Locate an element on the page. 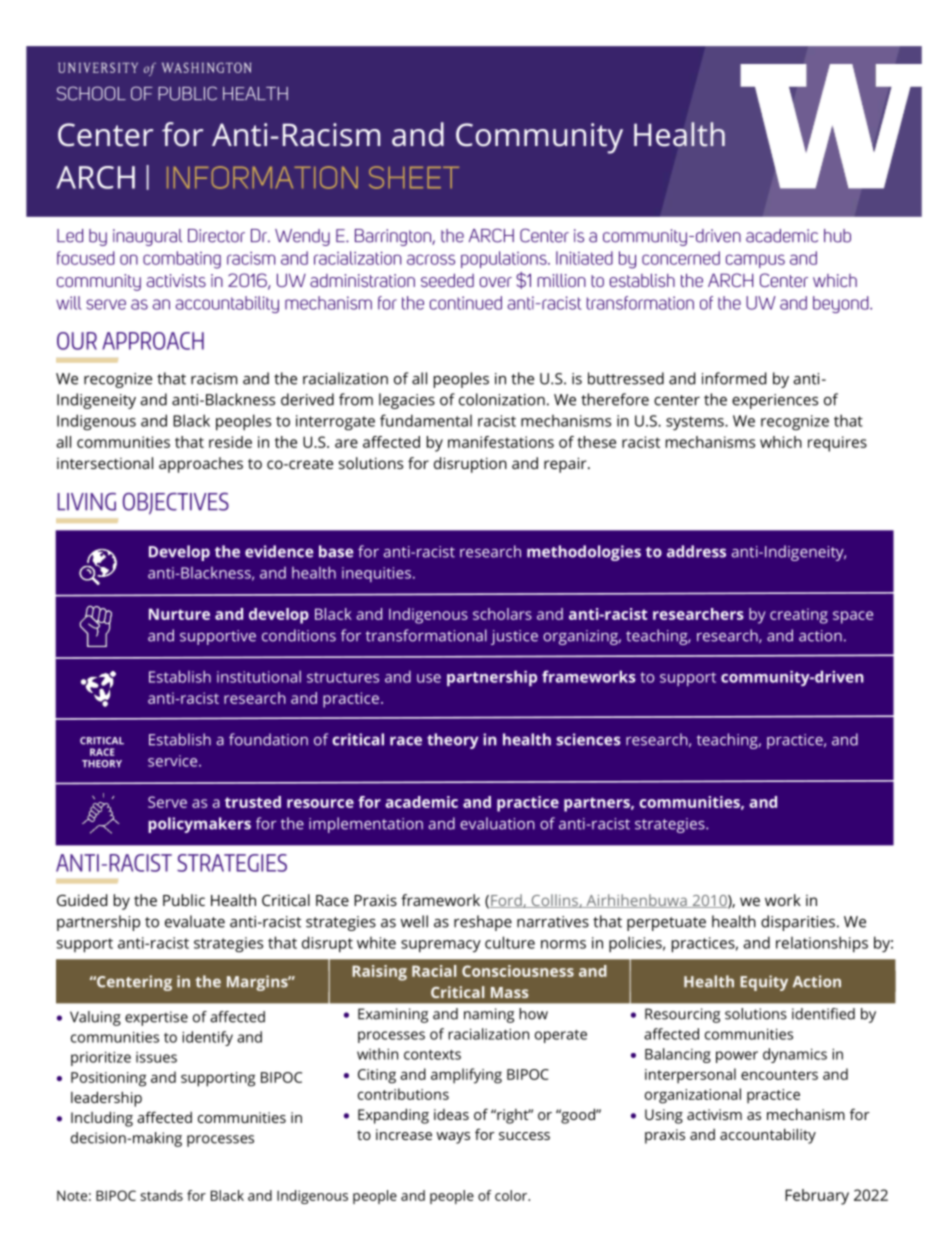 This image has width=952, height=1233. stands is located at coordinates (162, 1195).
